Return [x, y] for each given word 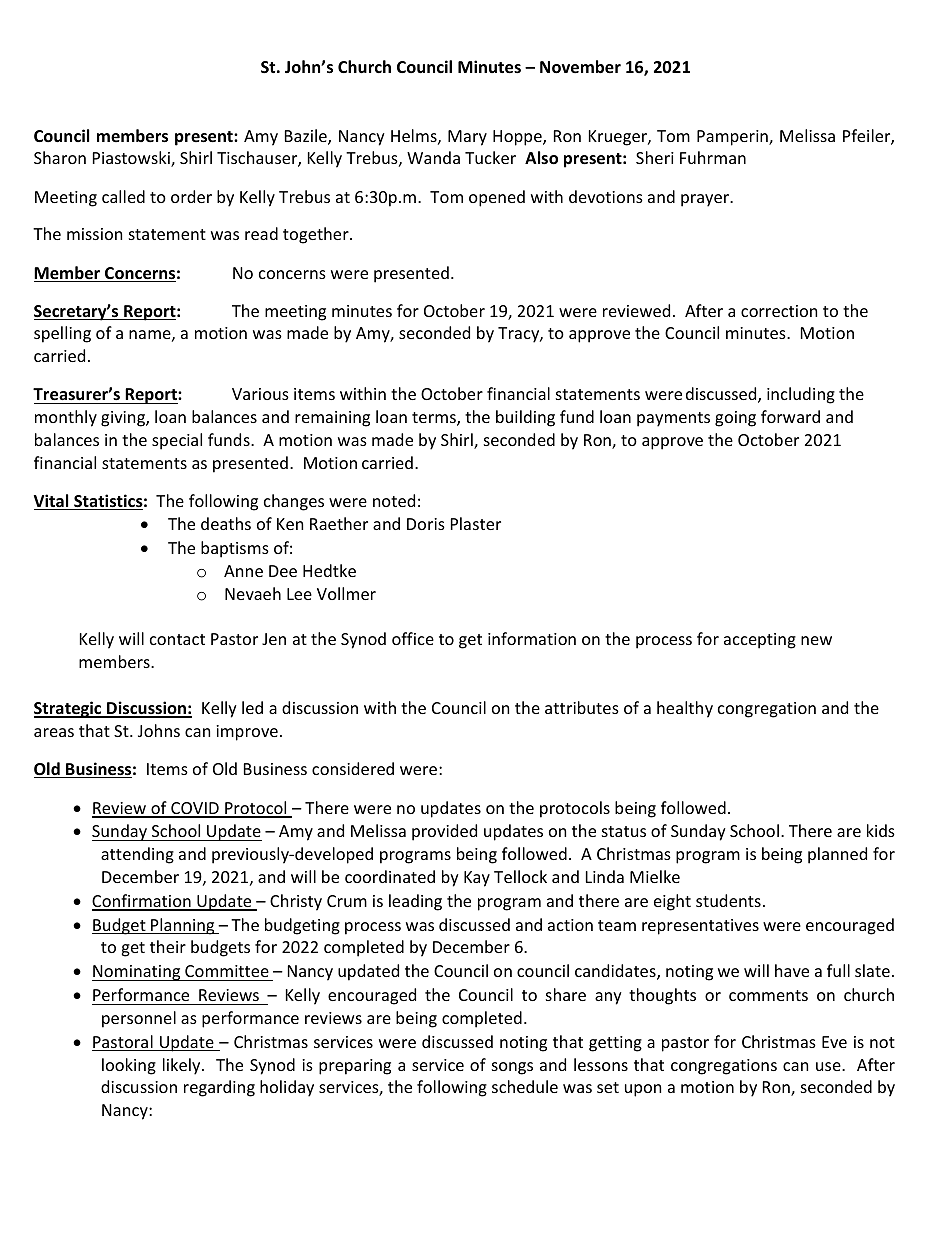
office [413, 638]
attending [137, 855]
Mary [467, 138]
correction [779, 311]
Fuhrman [713, 157]
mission [94, 234]
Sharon [60, 157]
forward [790, 416]
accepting [760, 641]
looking [129, 1066]
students [728, 900]
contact [177, 639]
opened [497, 198]
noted [394, 500]
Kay [477, 879]
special [177, 441]
